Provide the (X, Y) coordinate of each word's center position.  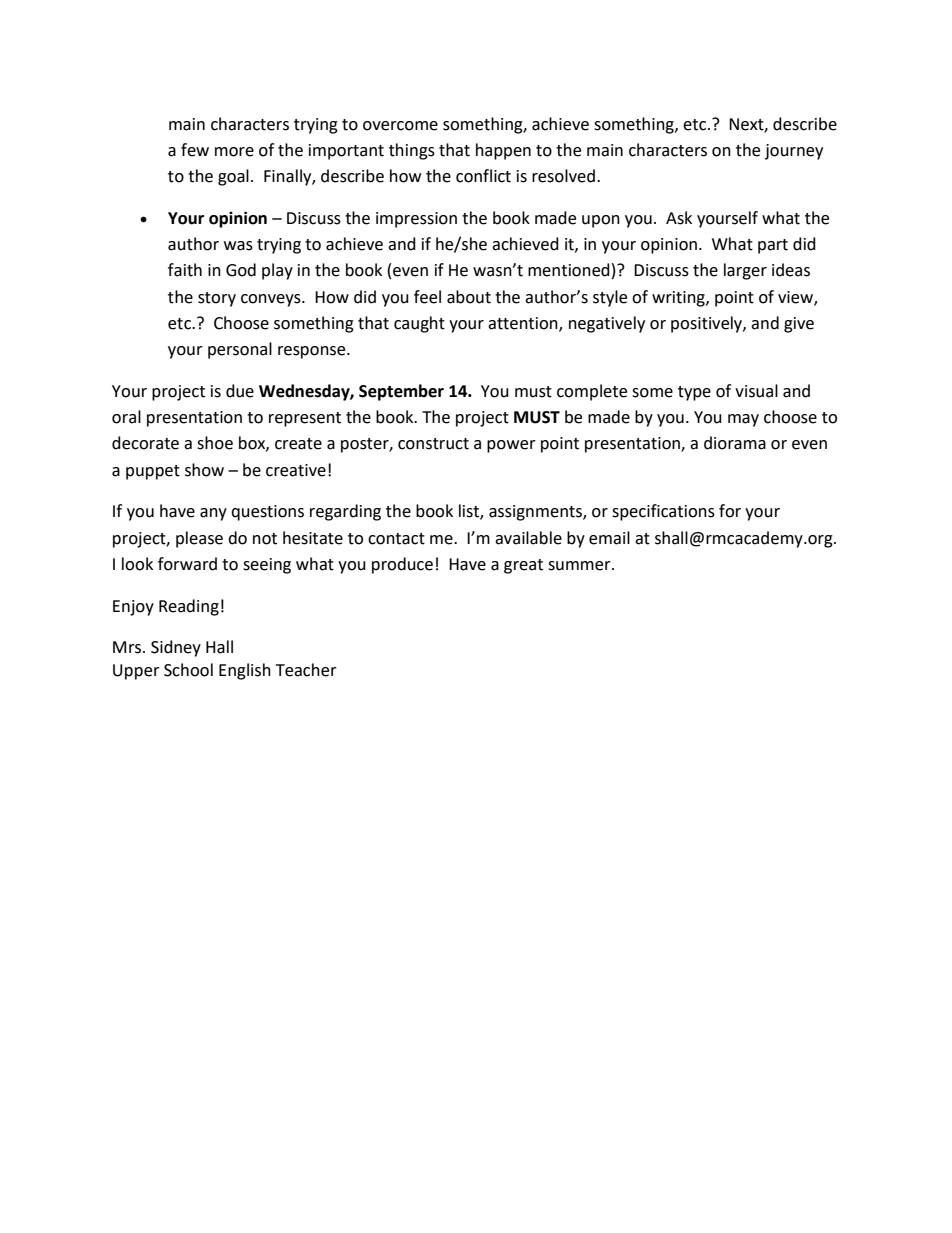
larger (745, 271)
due (240, 391)
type (694, 393)
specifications (663, 512)
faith (185, 270)
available (528, 538)
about (469, 297)
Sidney (176, 648)
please (199, 539)
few (195, 150)
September (401, 392)
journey (794, 152)
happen (503, 151)
